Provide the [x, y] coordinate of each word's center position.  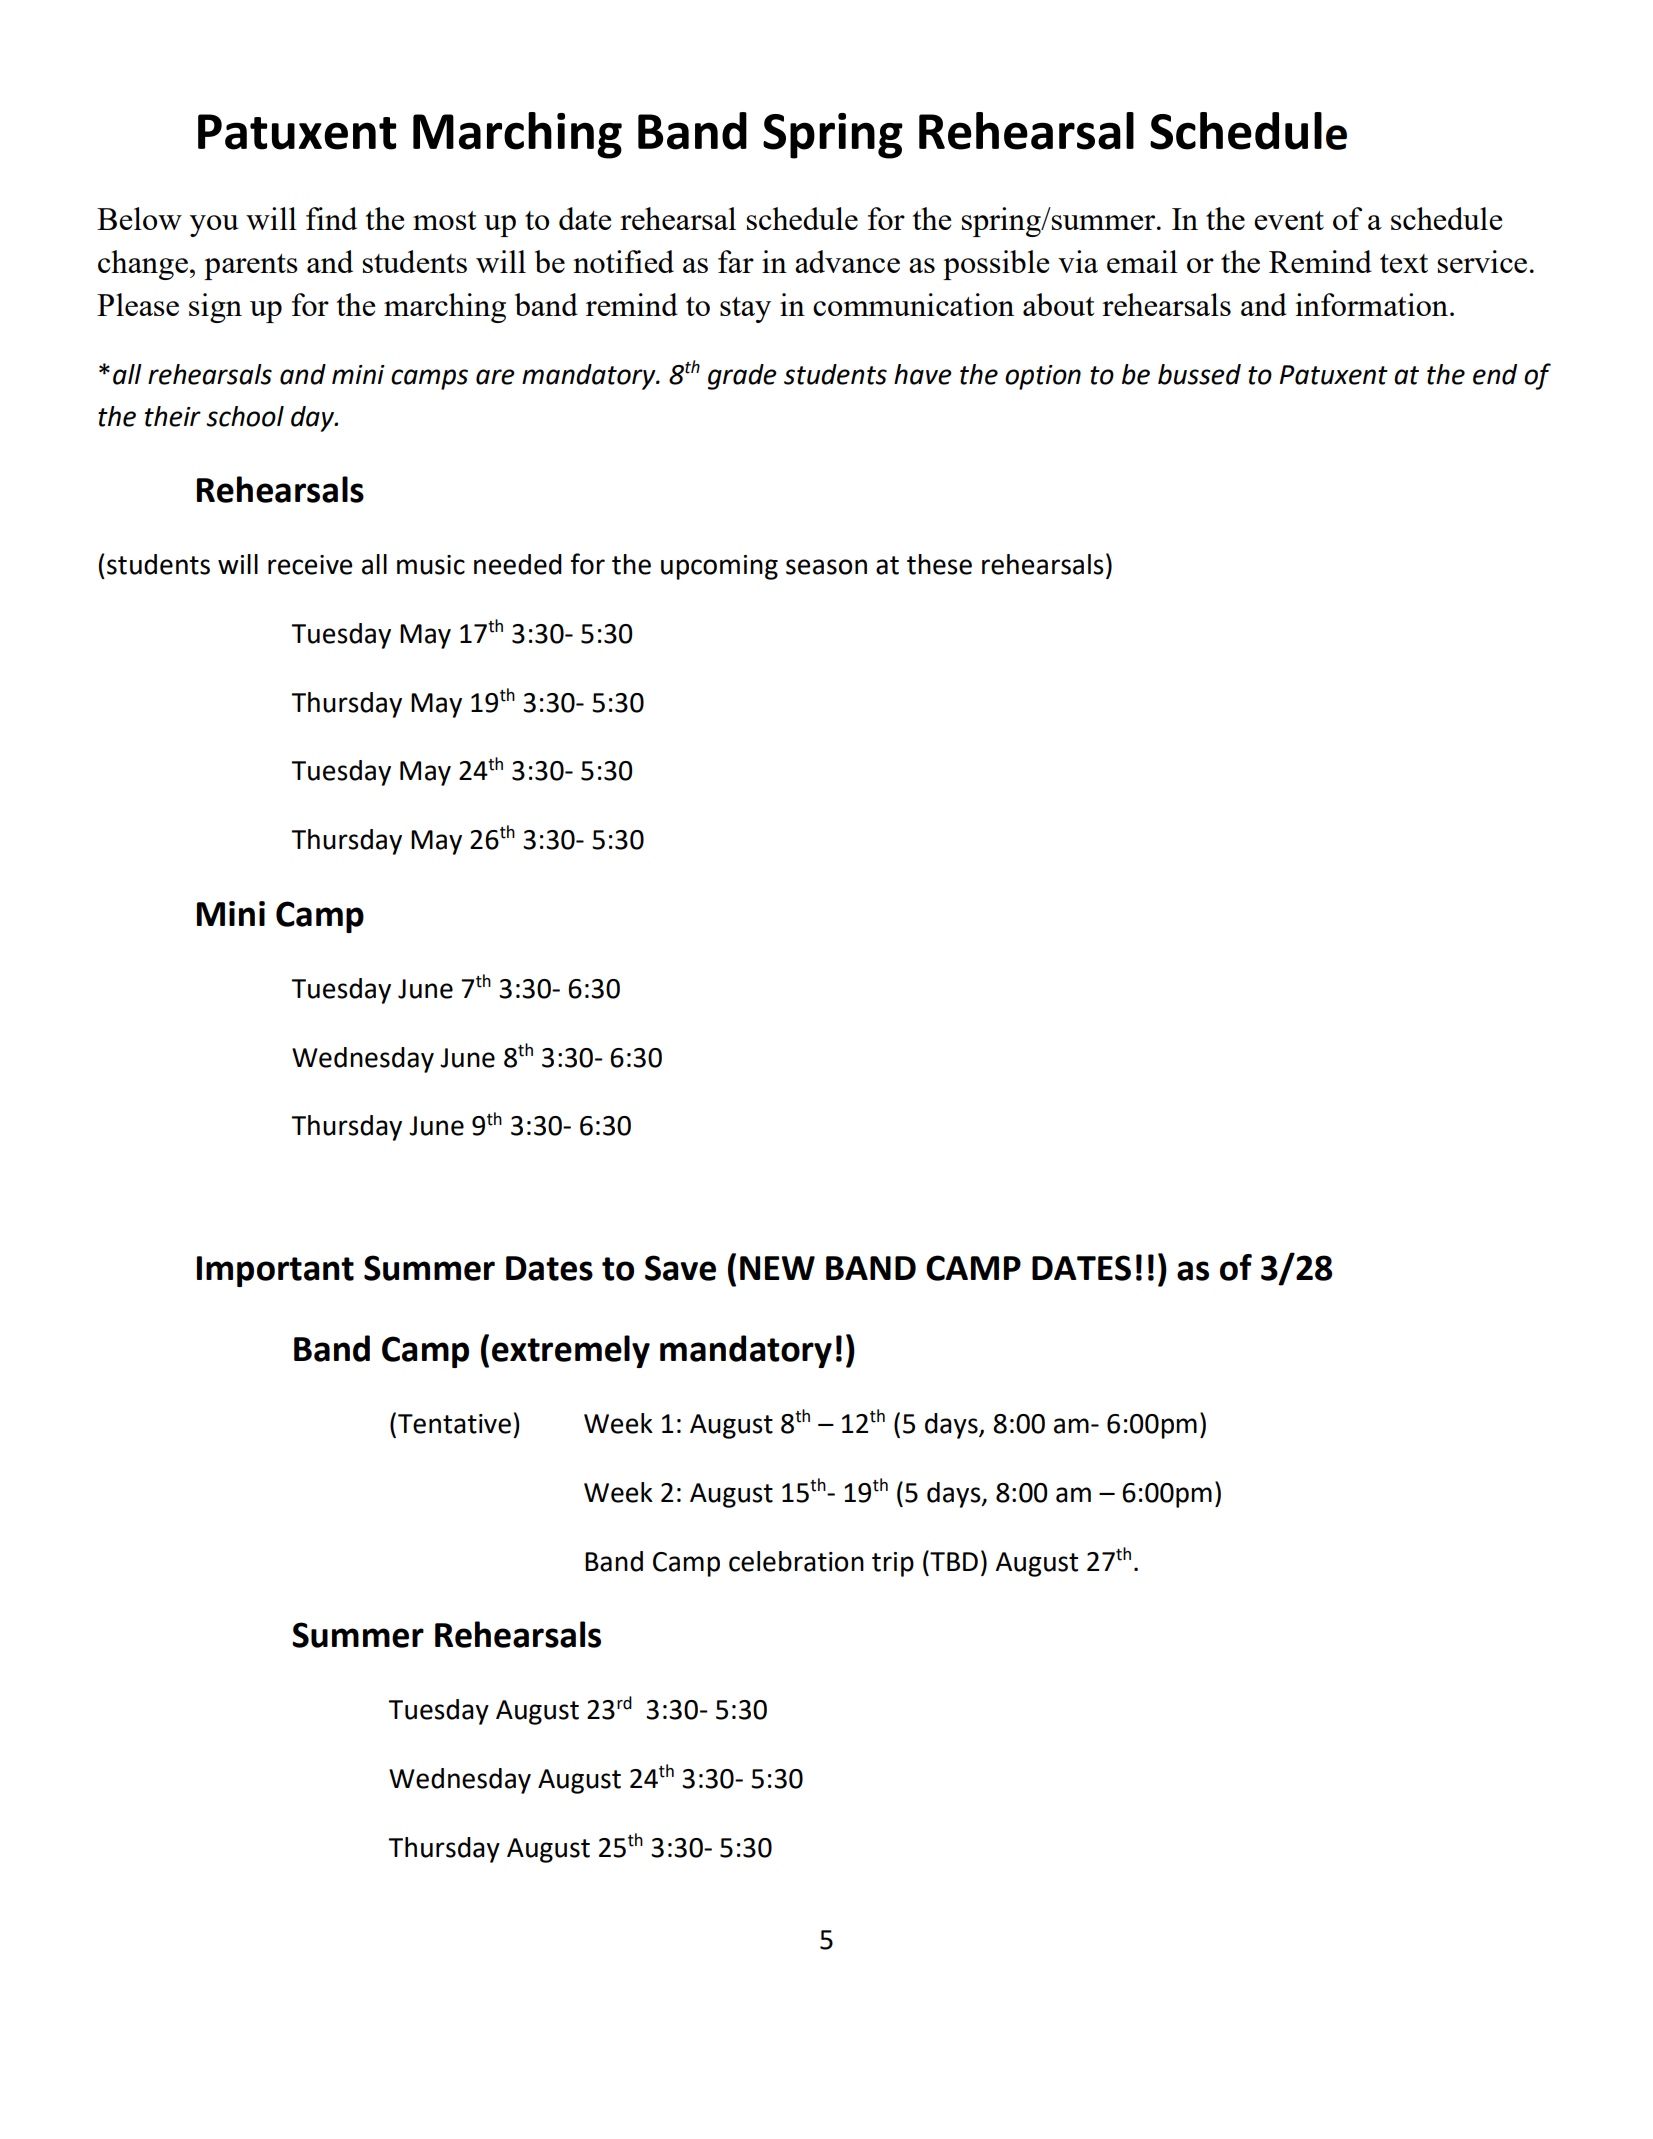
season [826, 567]
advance [847, 261]
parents [251, 267]
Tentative [454, 1424]
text [1404, 263]
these [939, 564]
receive [310, 565]
